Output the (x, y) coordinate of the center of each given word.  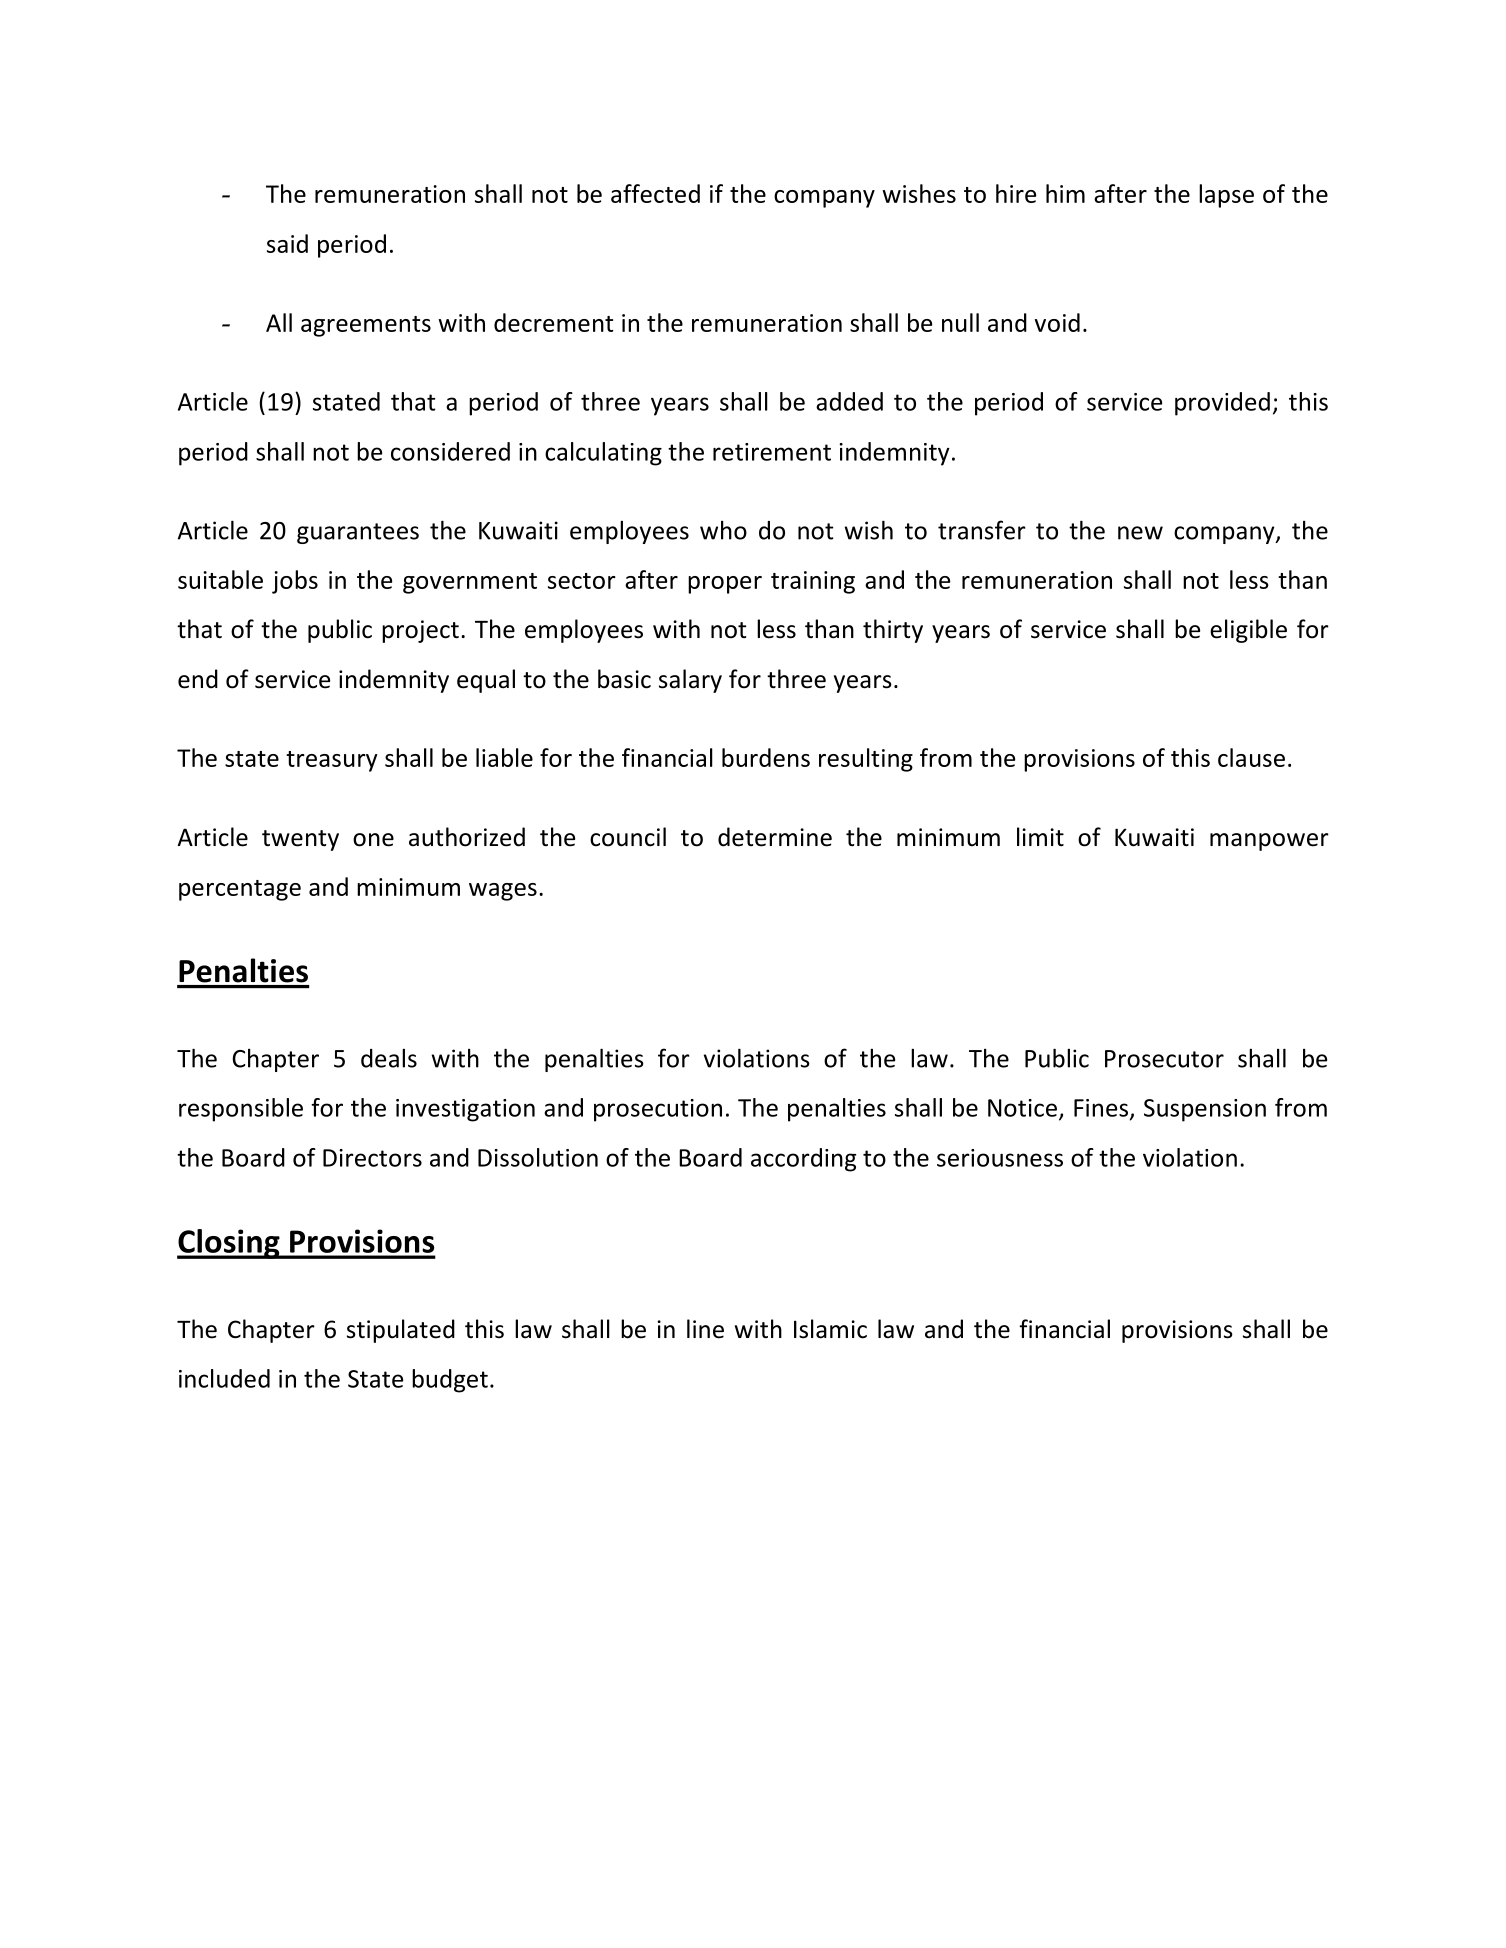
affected (655, 193)
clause (1251, 757)
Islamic (830, 1329)
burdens (766, 757)
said (287, 243)
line (705, 1329)
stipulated (401, 1331)
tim (1065, 193)
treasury (332, 761)
